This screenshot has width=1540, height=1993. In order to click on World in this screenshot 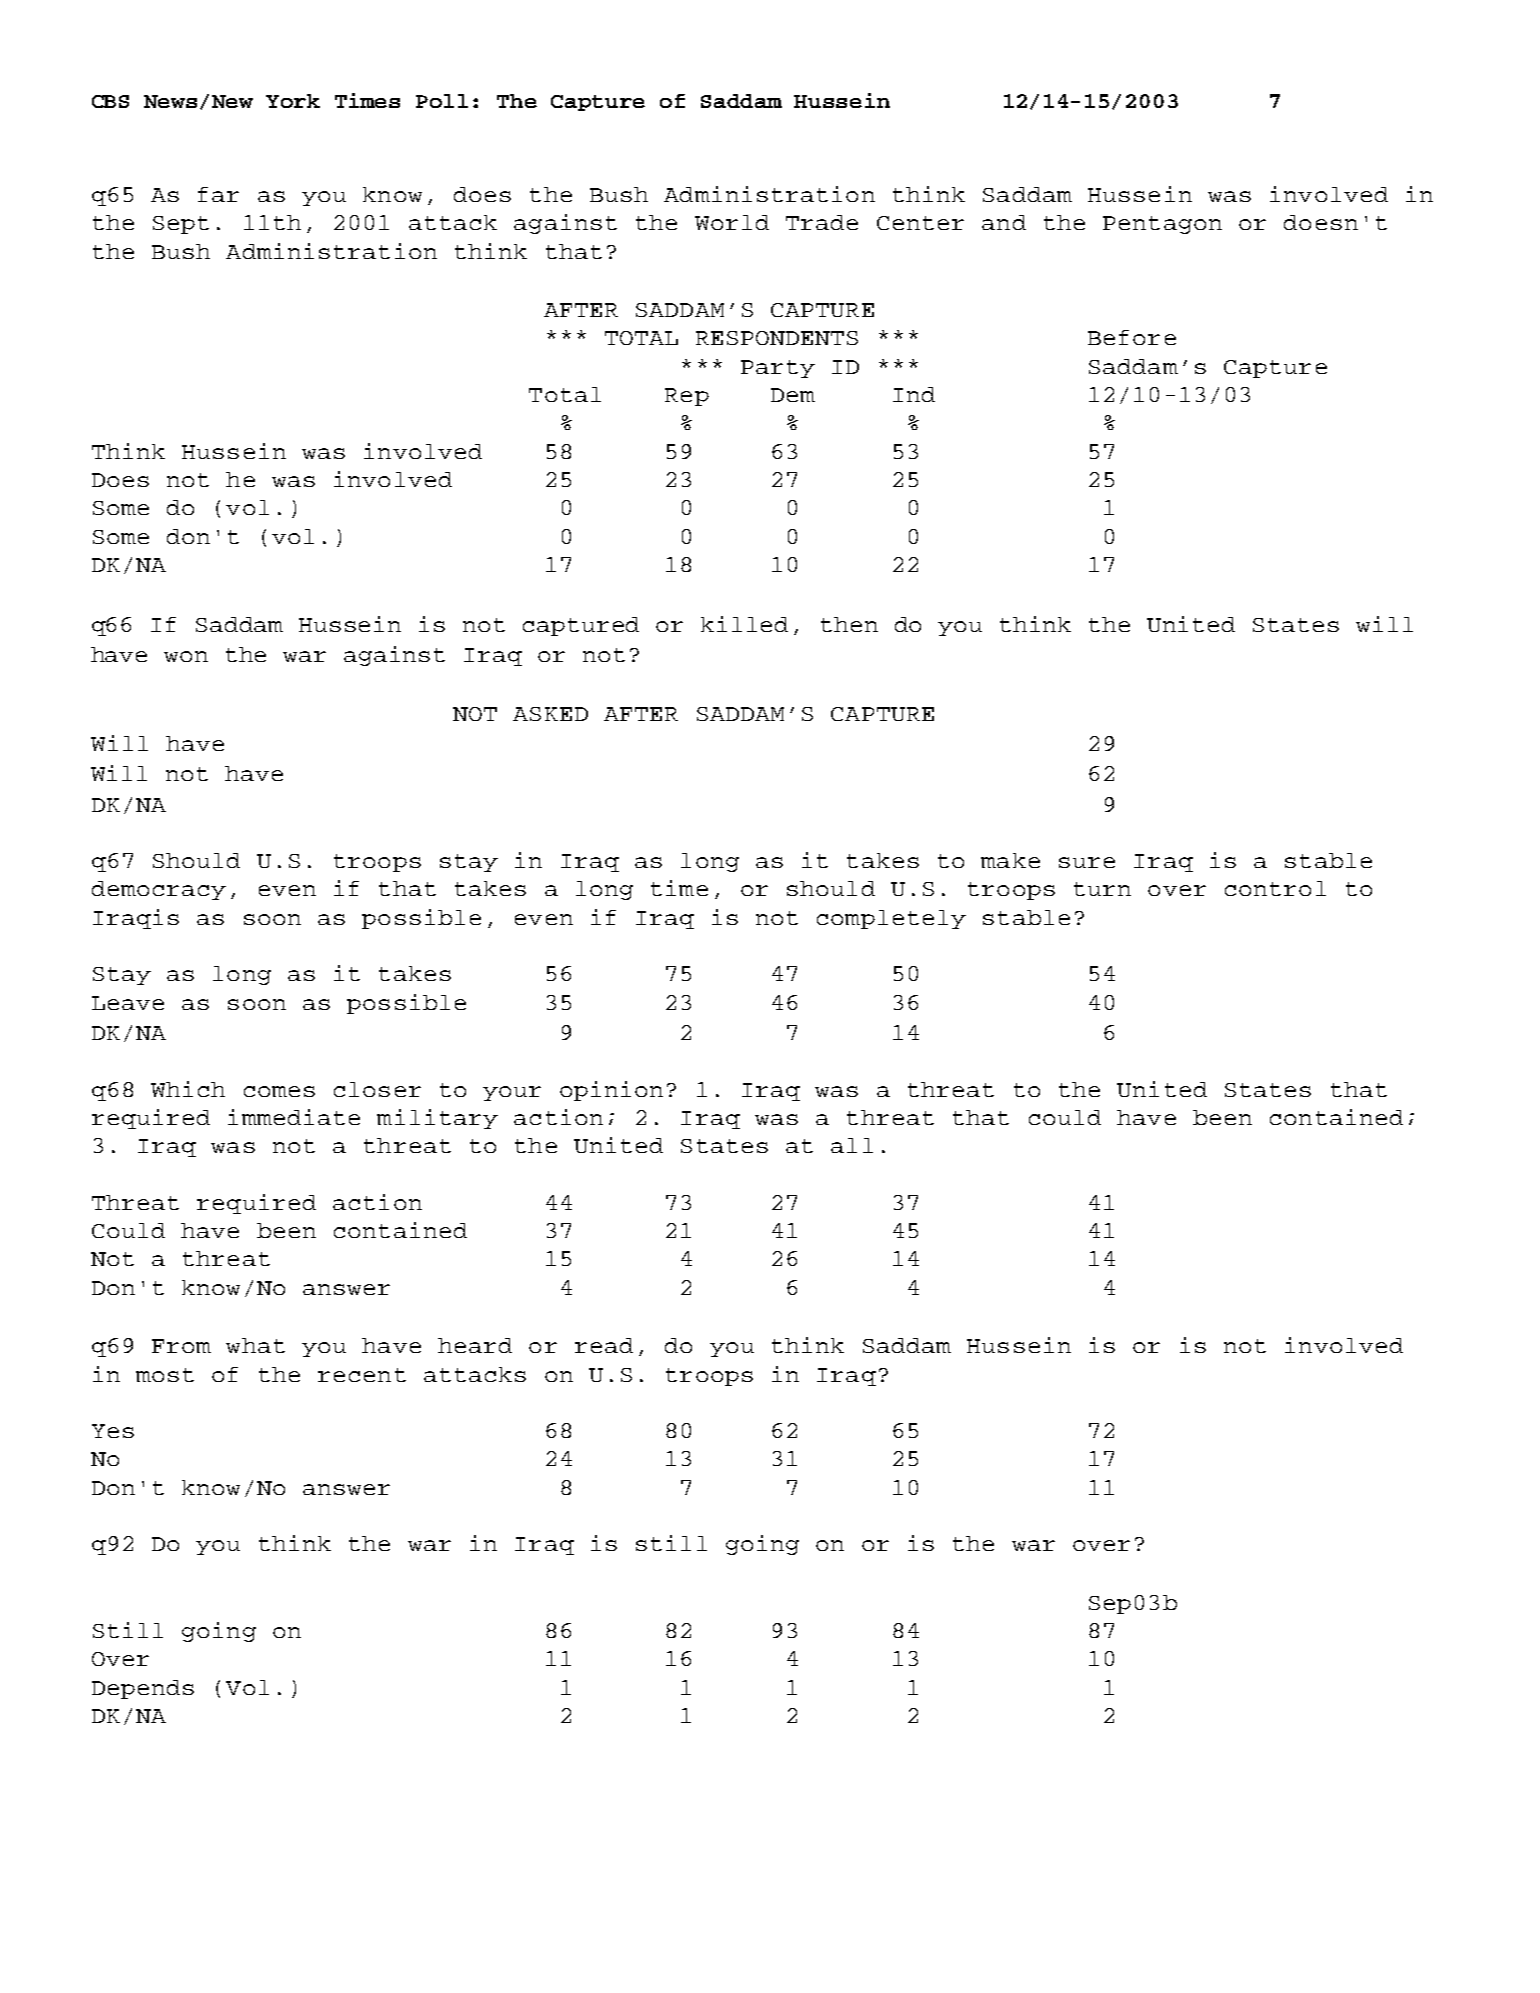, I will do `click(732, 222)`.
